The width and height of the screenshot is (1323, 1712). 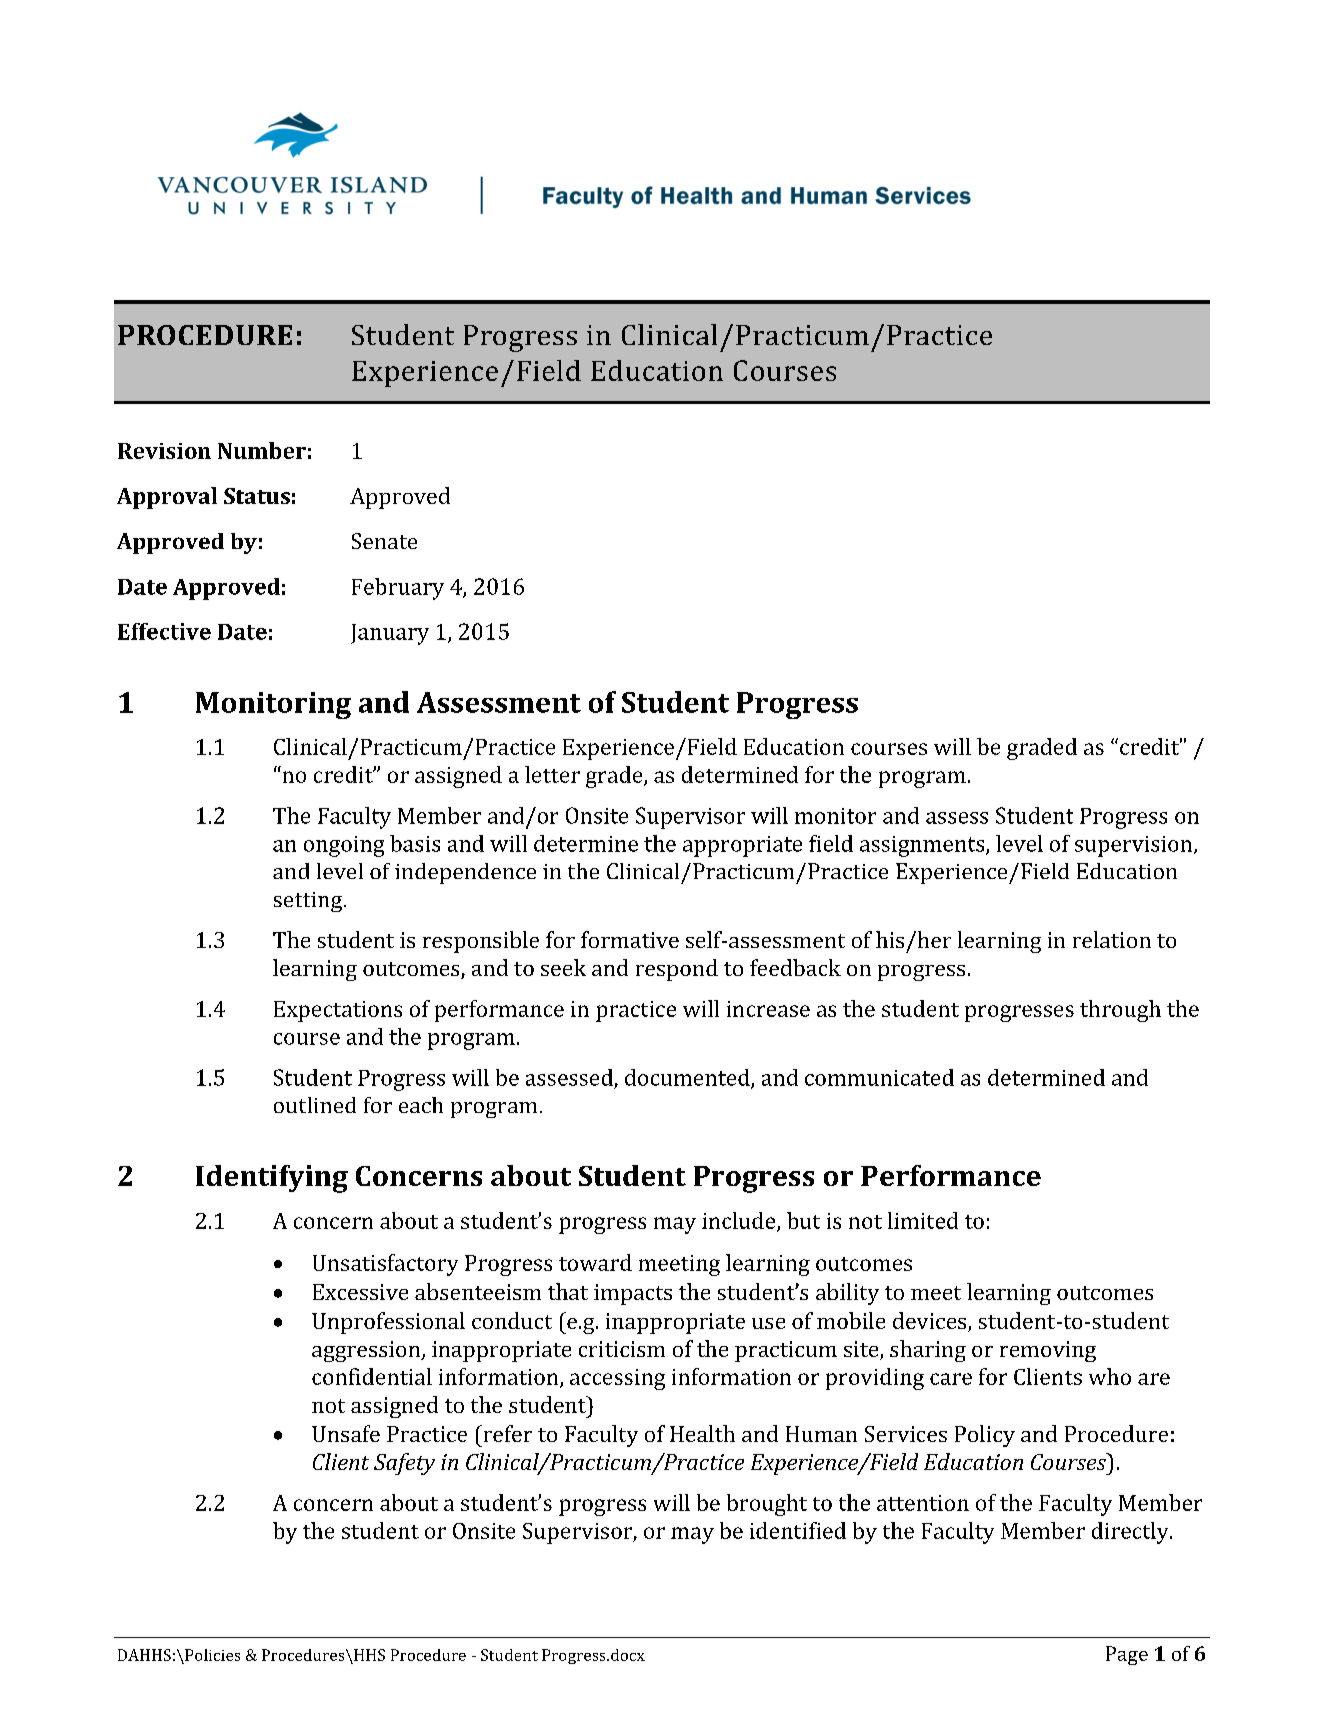 What do you see at coordinates (404, 1464) in the screenshot?
I see `Safety` at bounding box center [404, 1464].
